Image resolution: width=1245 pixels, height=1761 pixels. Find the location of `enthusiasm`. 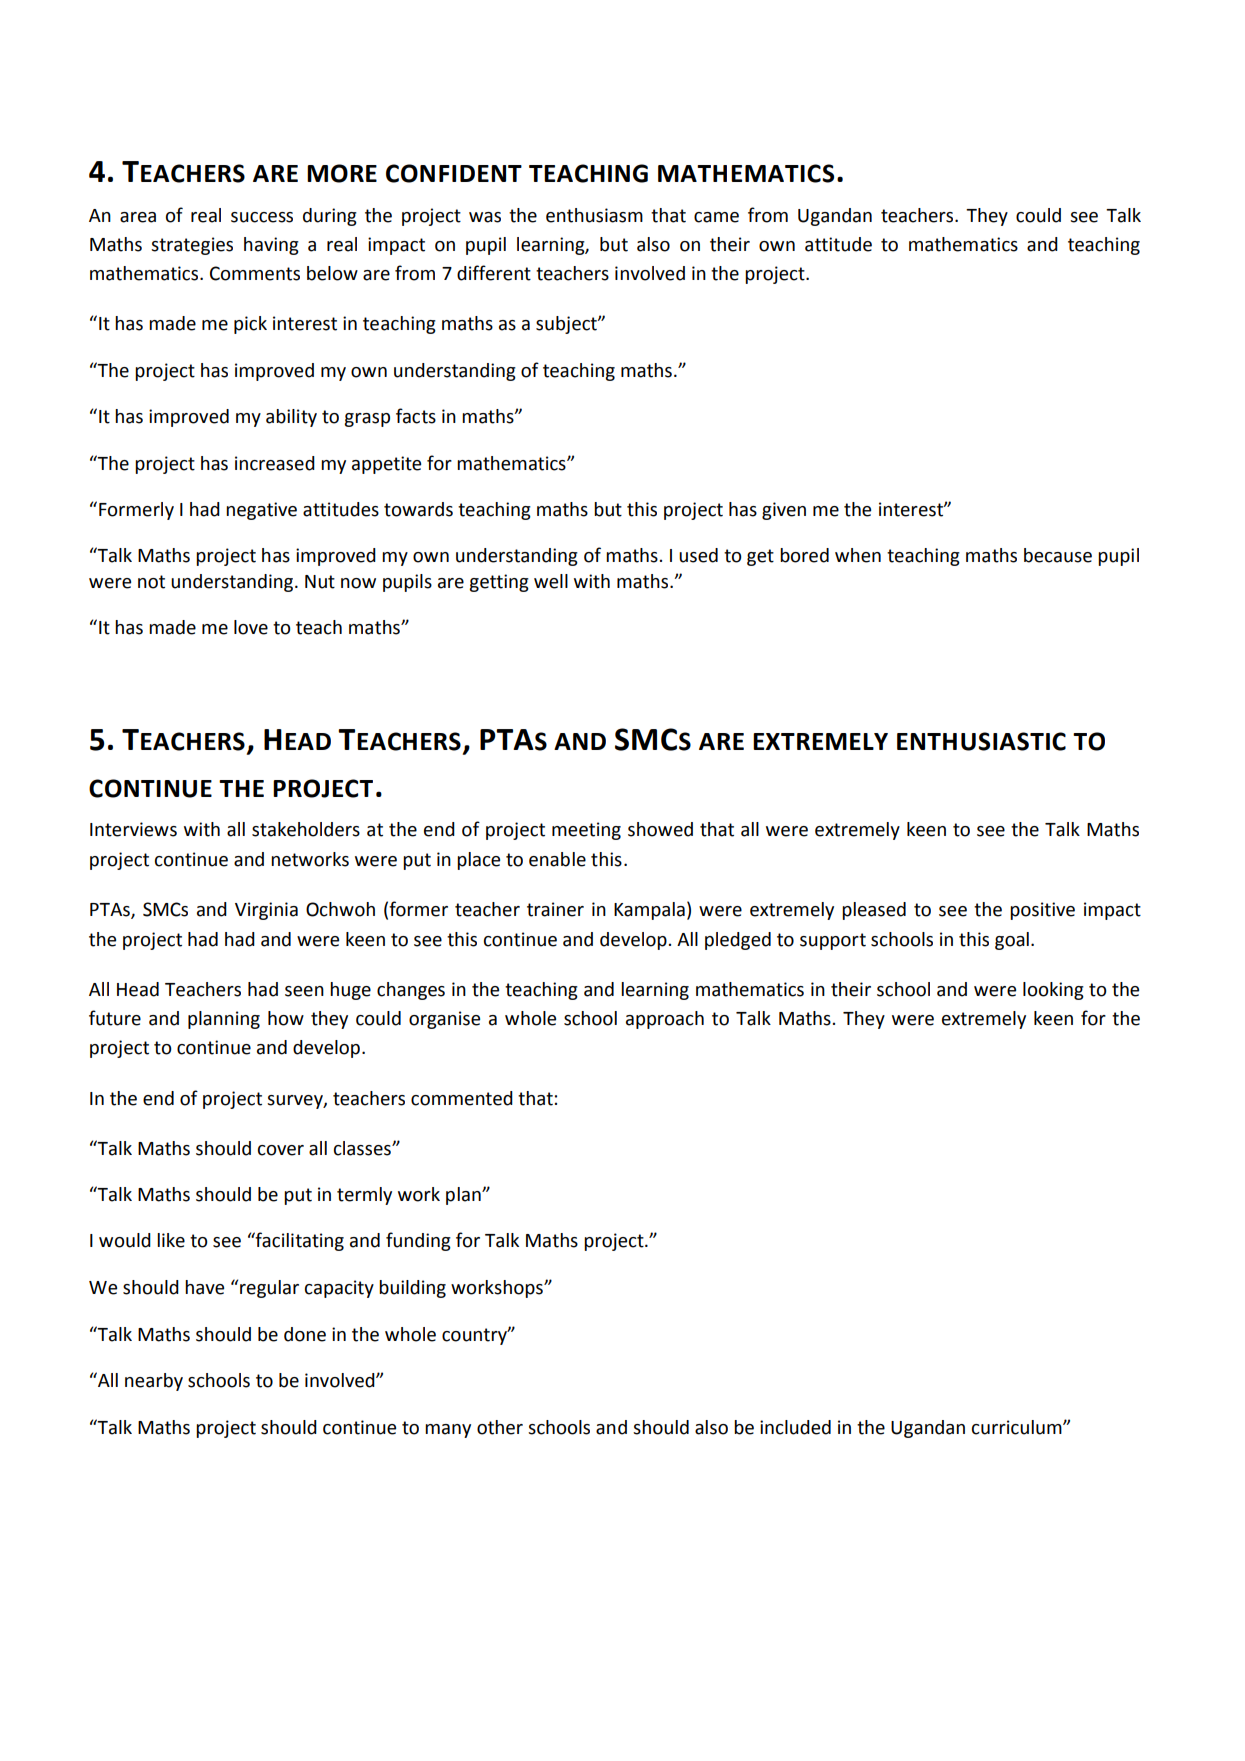

enthusiasm is located at coordinates (594, 215).
